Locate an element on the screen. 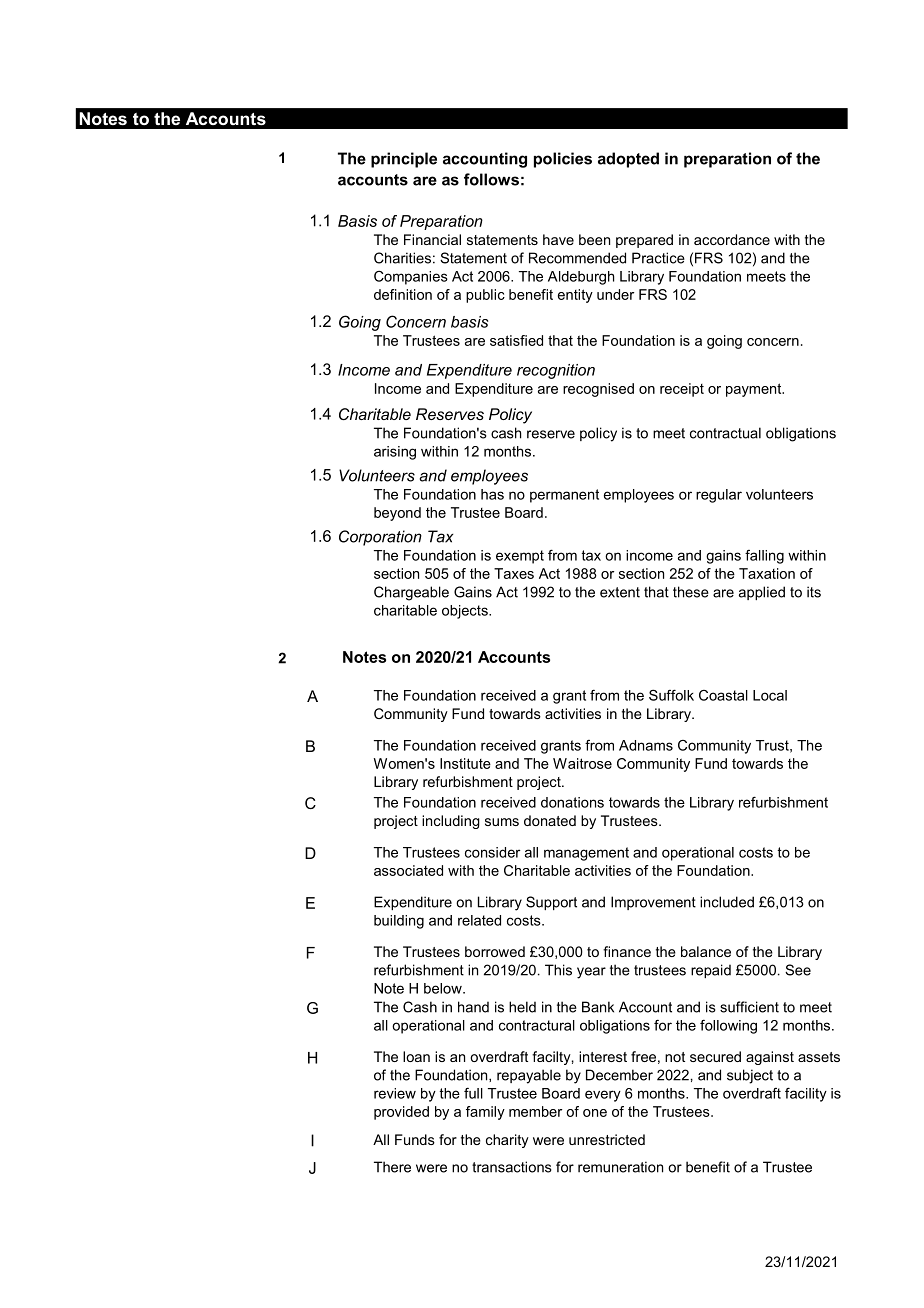 Image resolution: width=924 pixels, height=1308 pixels. principle is located at coordinates (404, 160).
